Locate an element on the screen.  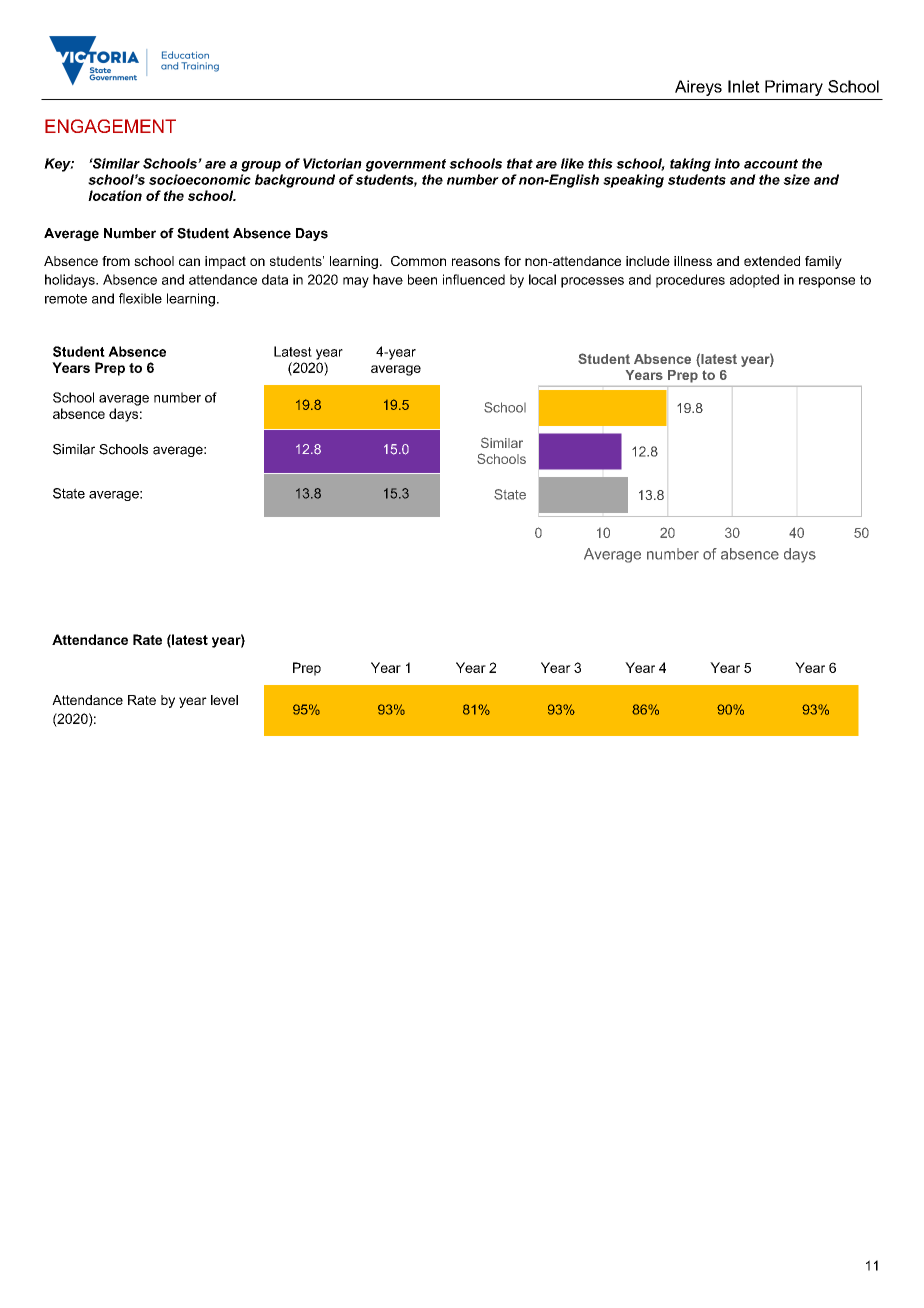
Inlet is located at coordinates (744, 86).
